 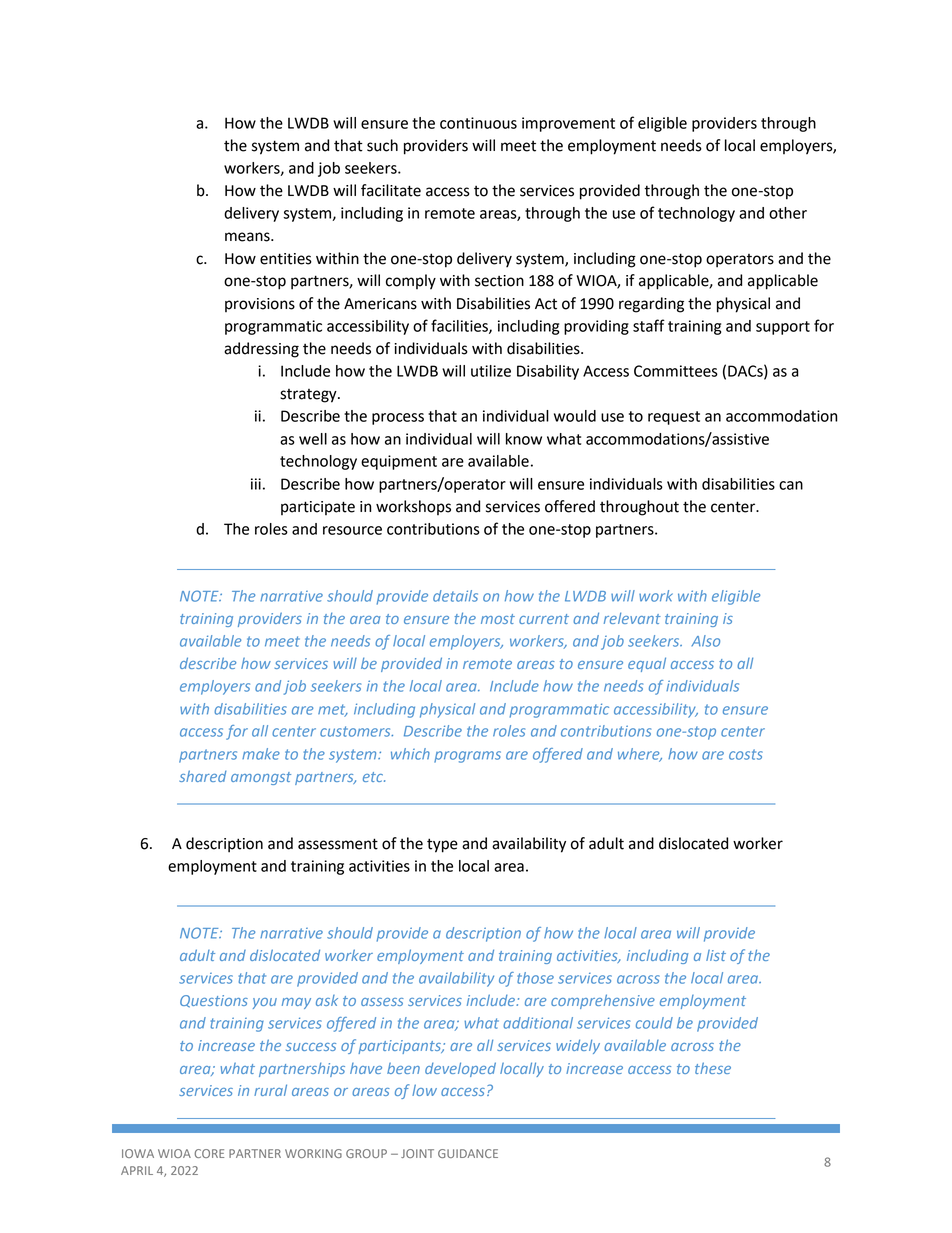 What do you see at coordinates (261, 754) in the screenshot?
I see `make` at bounding box center [261, 754].
